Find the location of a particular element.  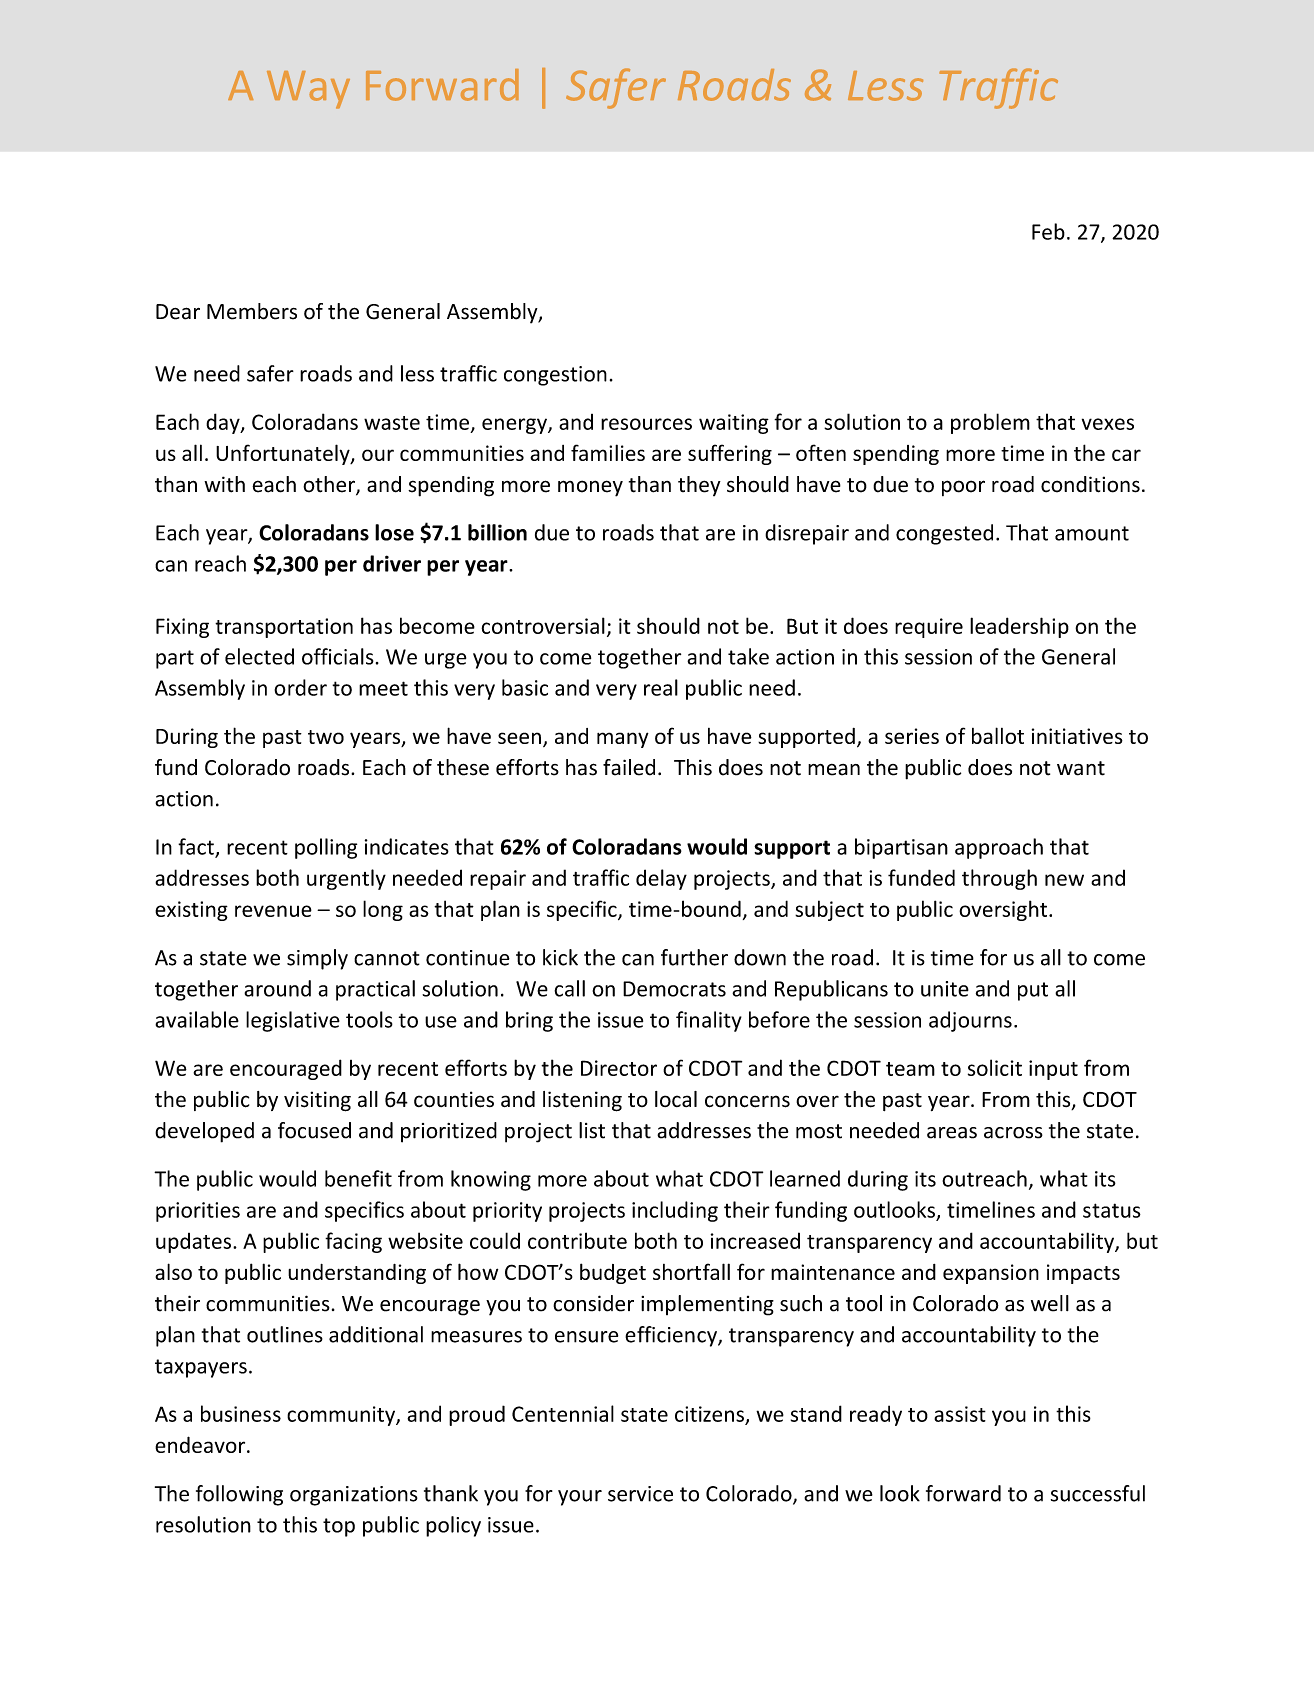

approach is located at coordinates (999, 848).
